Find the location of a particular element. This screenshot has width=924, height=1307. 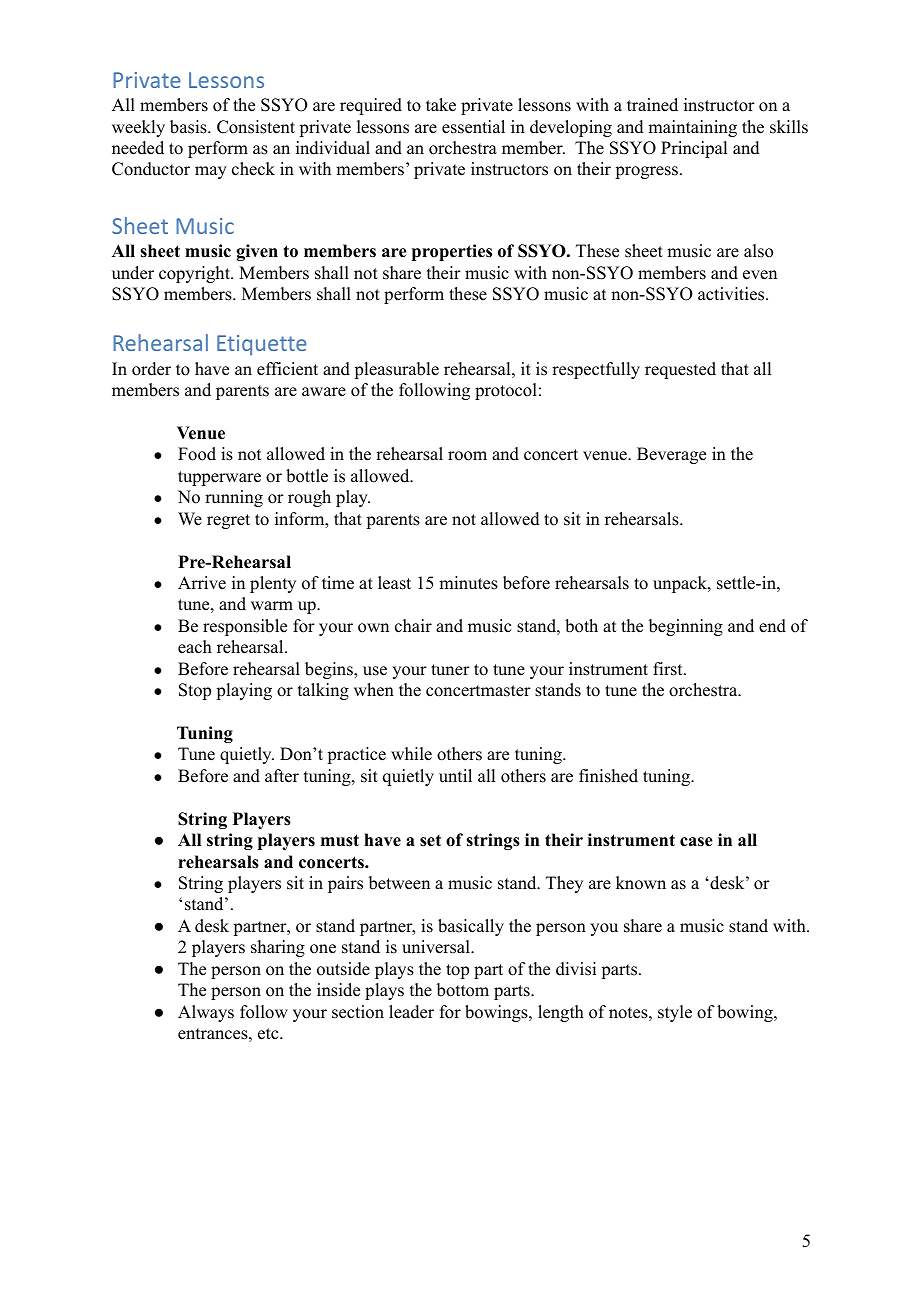

room is located at coordinates (467, 456).
